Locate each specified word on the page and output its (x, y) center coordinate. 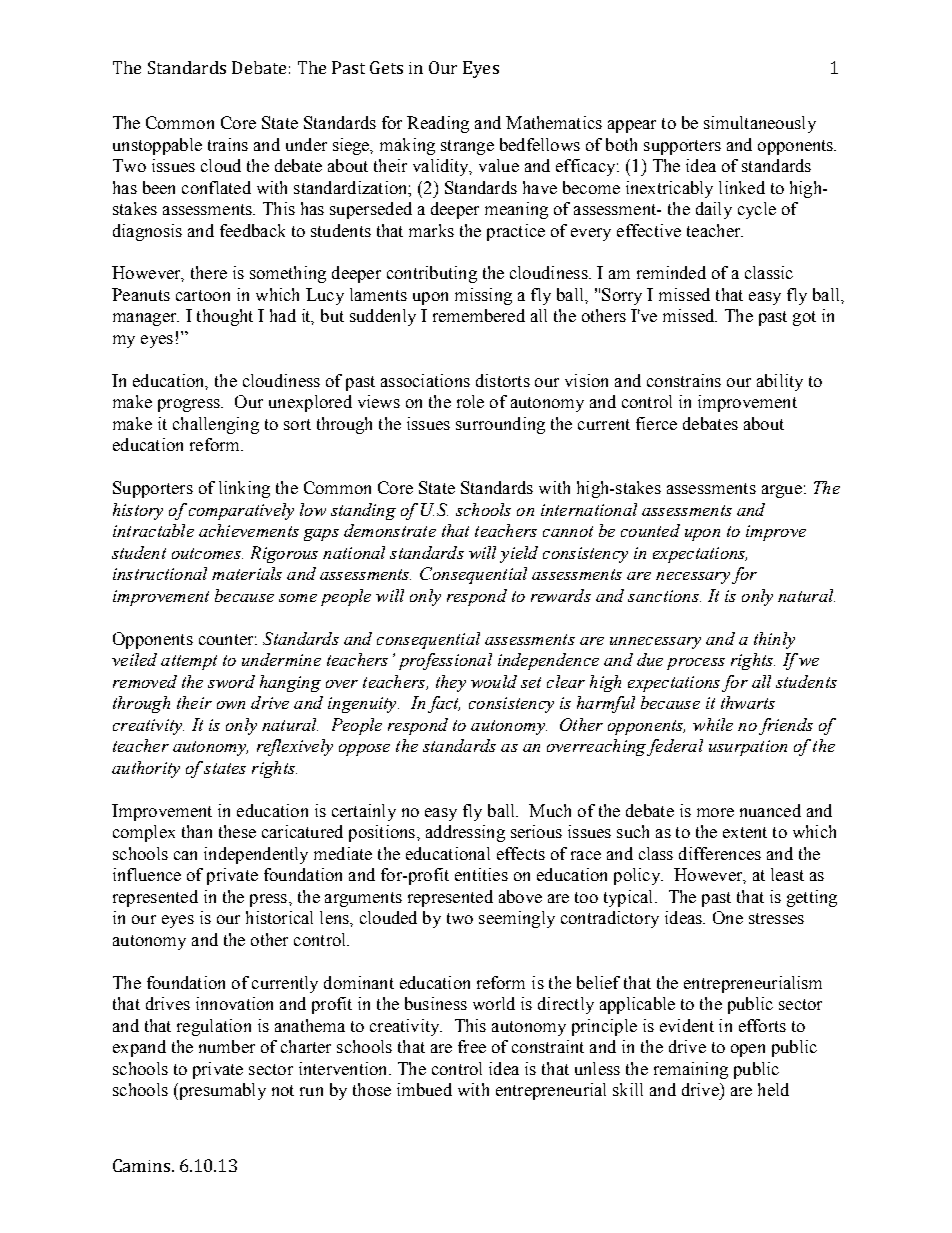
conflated (216, 187)
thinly (774, 640)
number (227, 1046)
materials (247, 573)
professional (445, 661)
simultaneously (760, 124)
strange (467, 147)
